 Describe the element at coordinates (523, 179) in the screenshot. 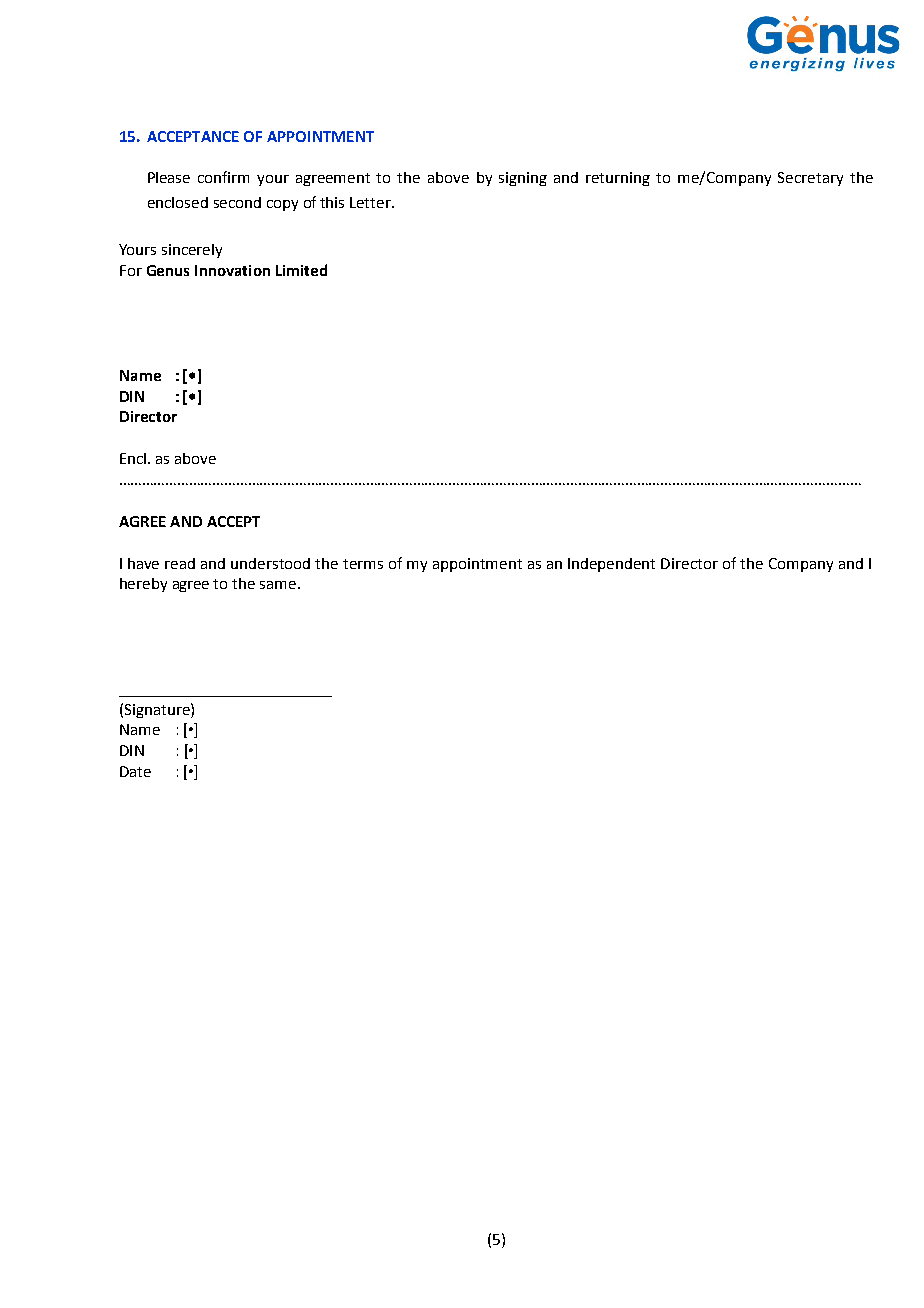

I see `signing` at that location.
